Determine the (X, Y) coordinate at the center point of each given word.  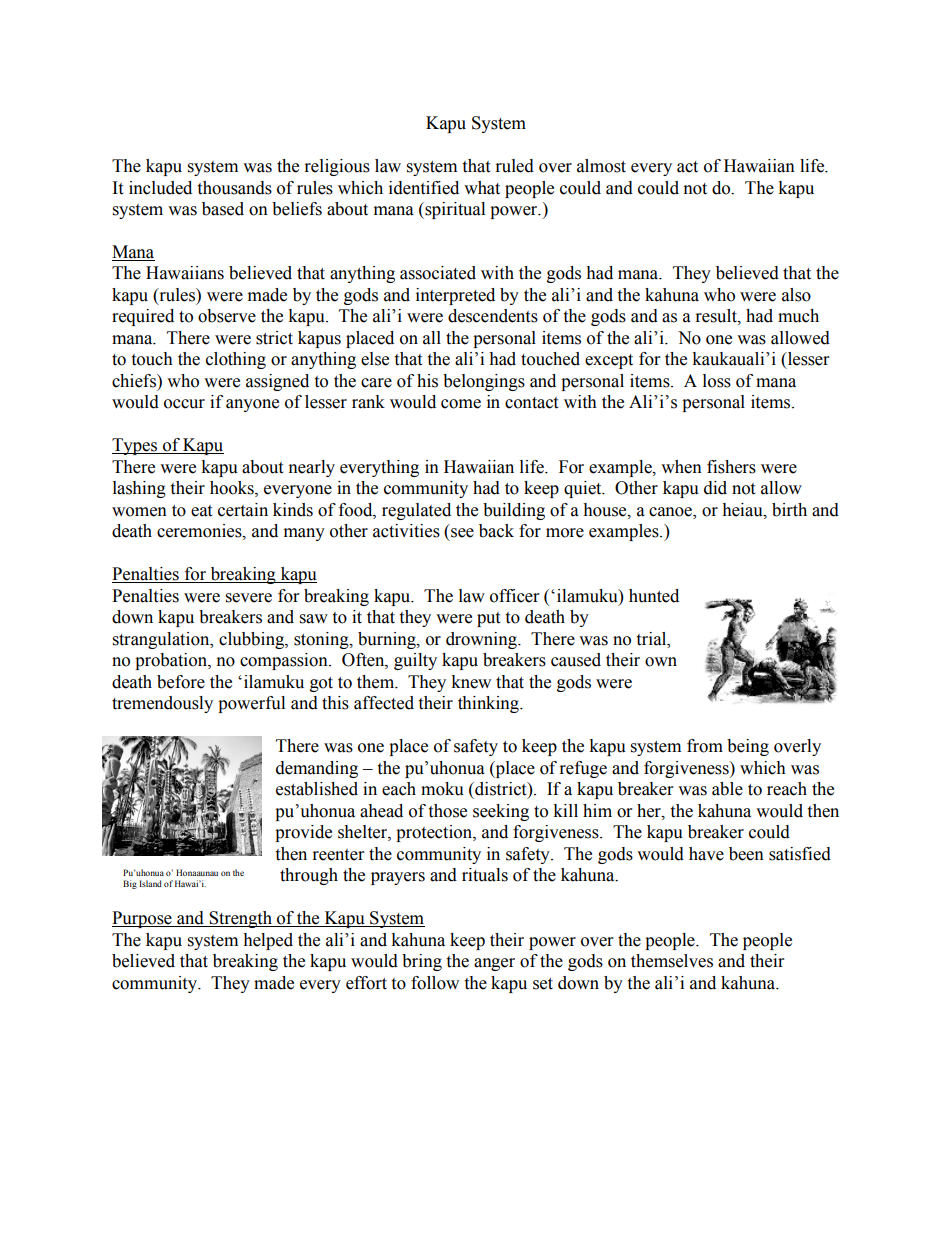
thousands (234, 188)
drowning (482, 640)
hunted (654, 596)
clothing (236, 360)
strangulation (162, 640)
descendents (493, 316)
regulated (416, 511)
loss (717, 381)
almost (601, 166)
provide (303, 833)
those (447, 811)
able (727, 789)
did (715, 488)
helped (268, 941)
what (482, 188)
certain (243, 510)
